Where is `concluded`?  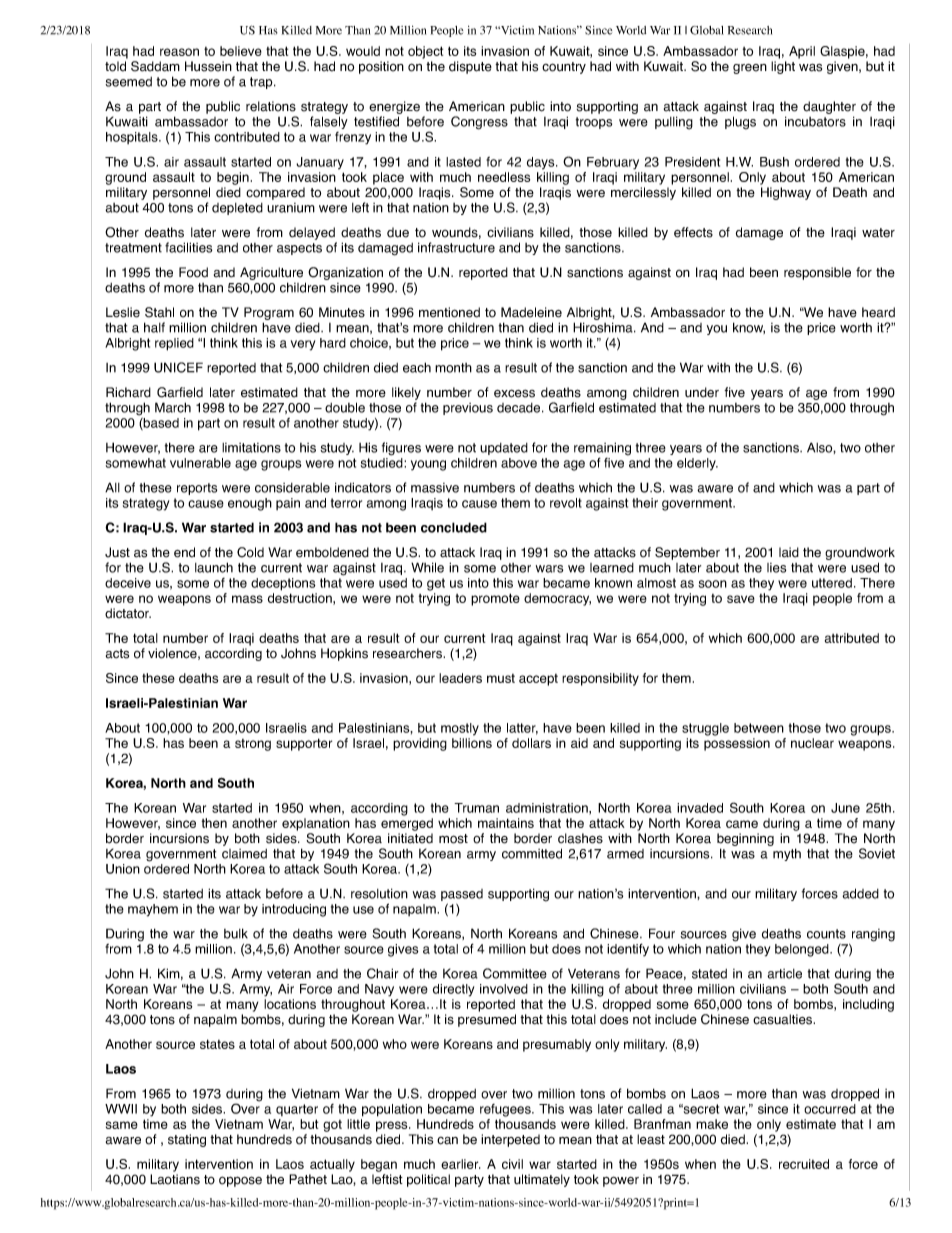 concluded is located at coordinates (454, 527).
